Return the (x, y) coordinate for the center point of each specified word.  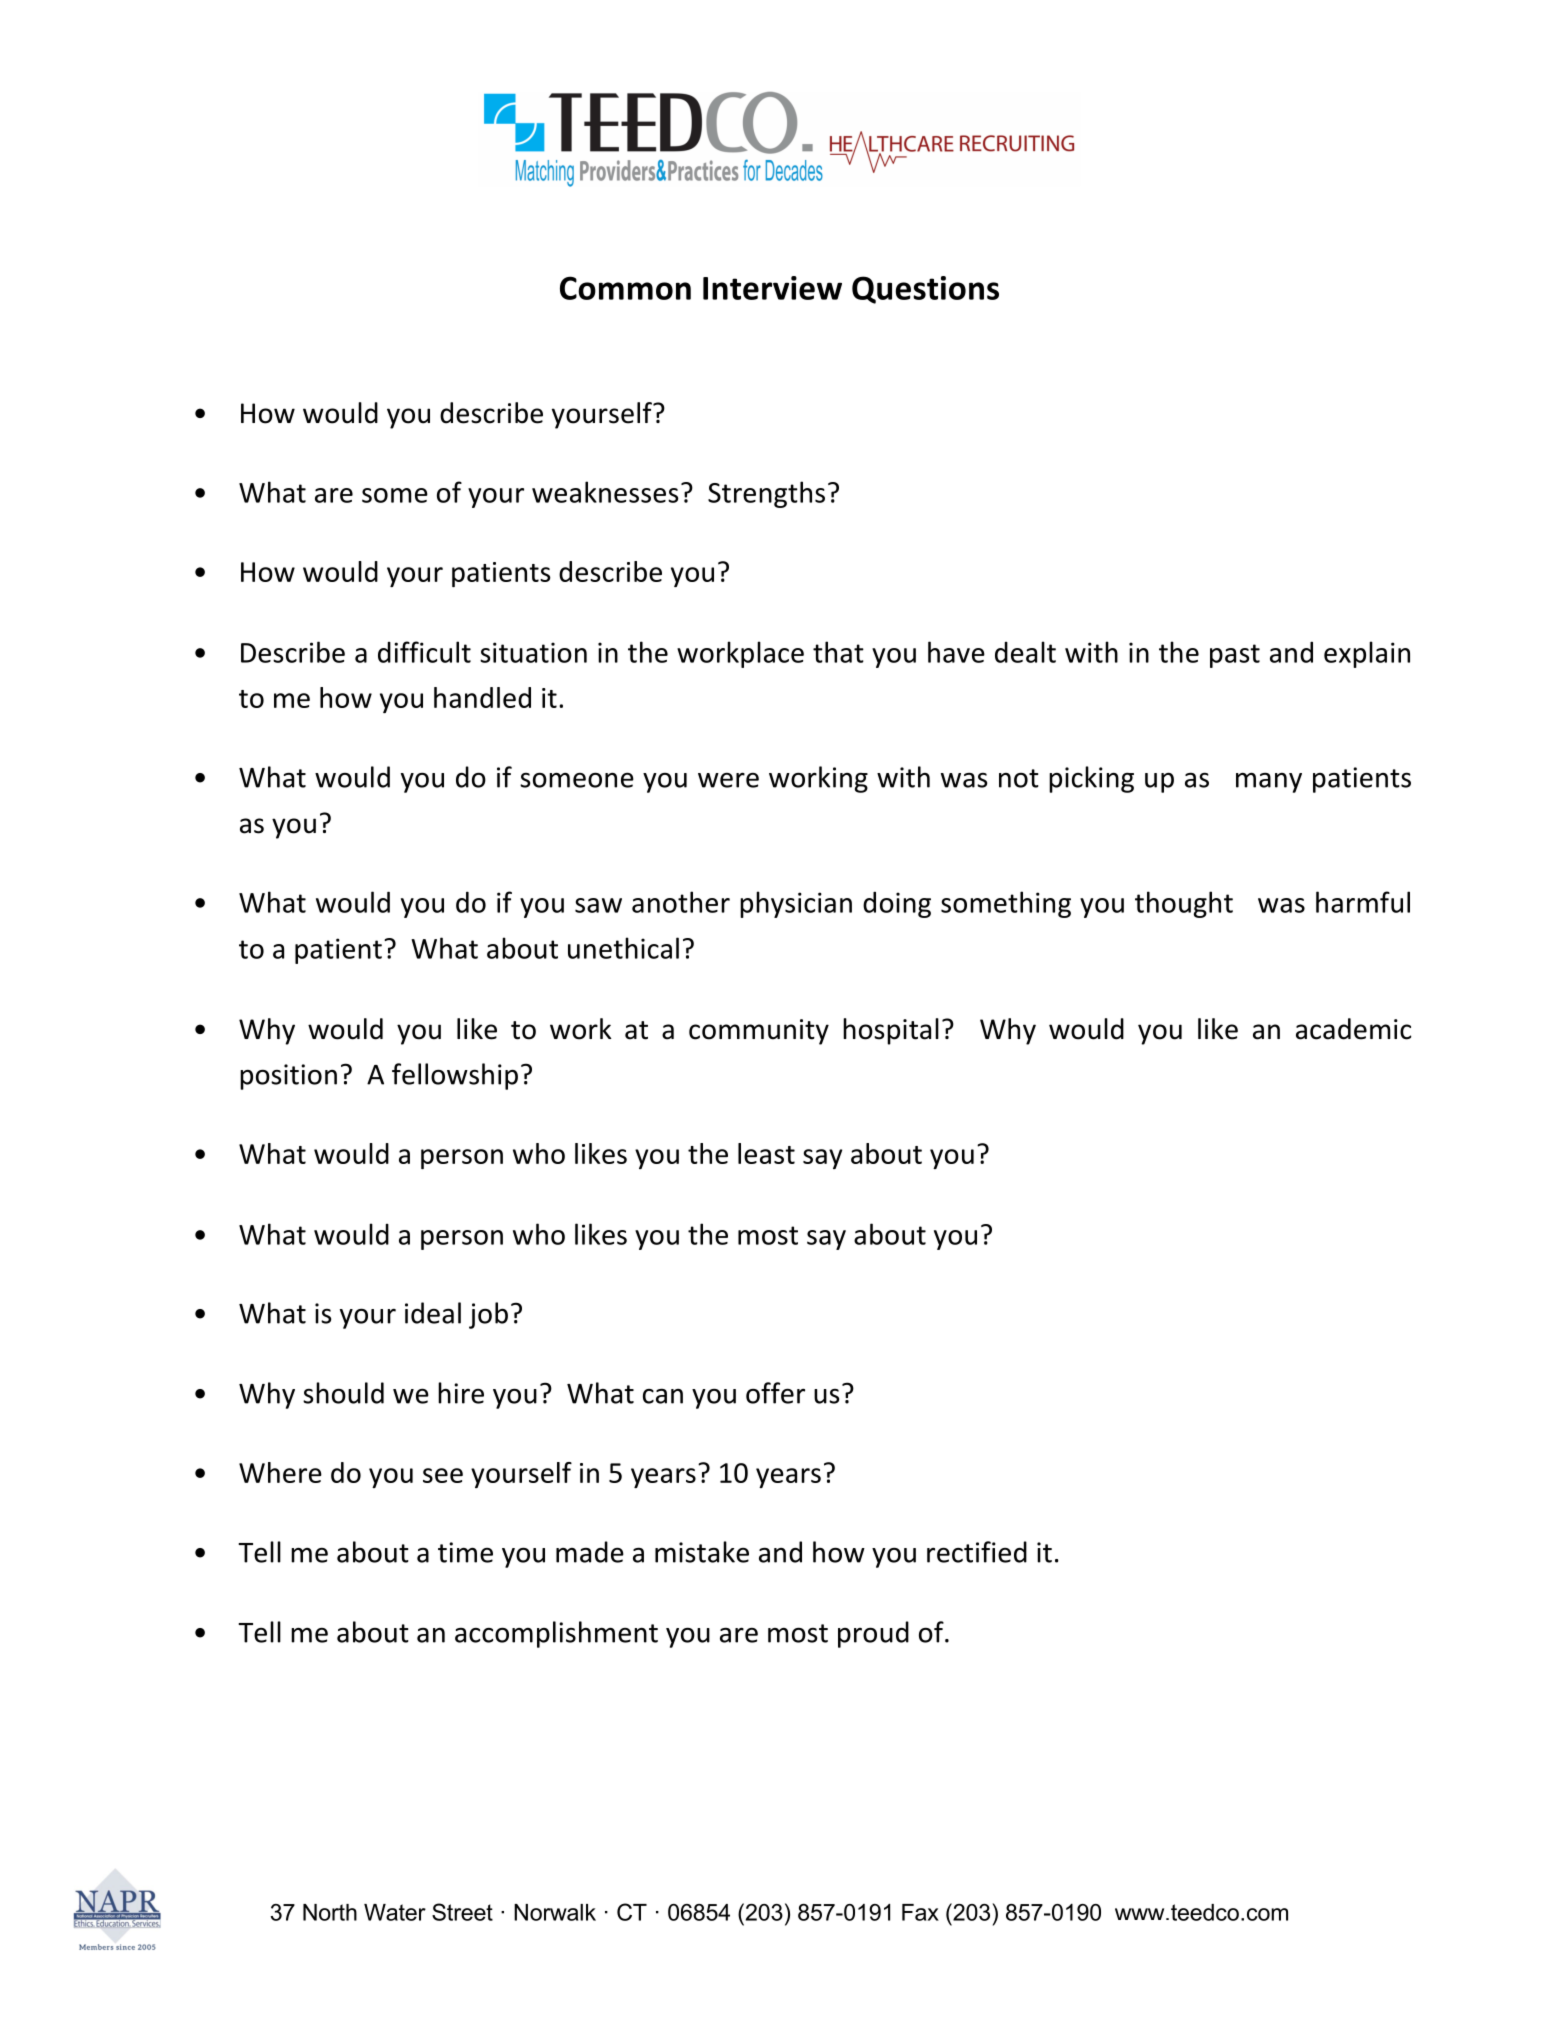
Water (395, 1912)
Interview (772, 288)
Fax (920, 1912)
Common (625, 288)
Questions (925, 290)
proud (873, 1634)
